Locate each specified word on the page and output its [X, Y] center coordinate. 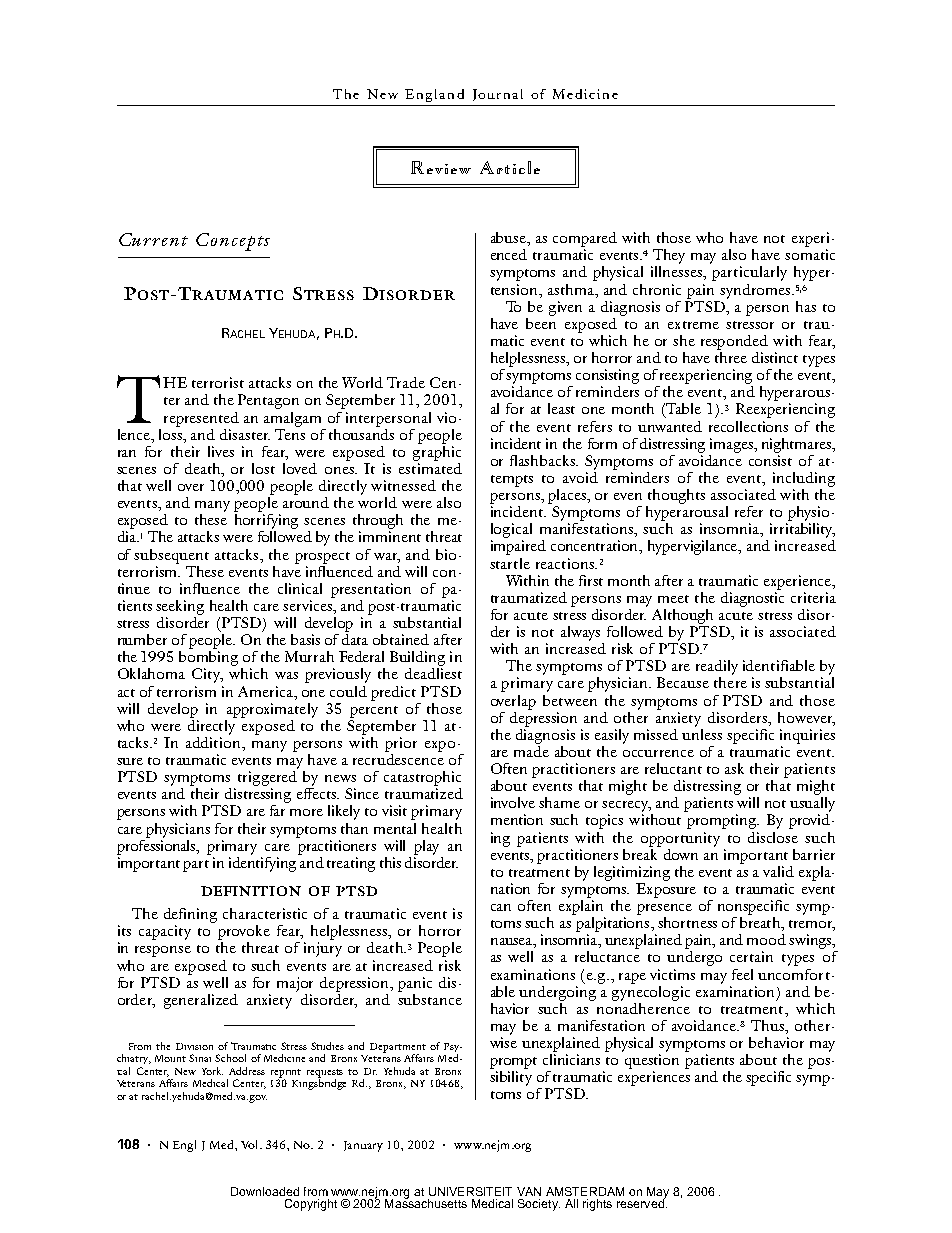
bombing [208, 660]
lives [221, 451]
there [730, 682]
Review [441, 167]
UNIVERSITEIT [470, 1191]
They [668, 258]
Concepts [233, 242]
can [501, 907]
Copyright [311, 1205]
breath [761, 924]
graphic [437, 452]
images [732, 445]
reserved [641, 1202]
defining [190, 915]
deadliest [433, 673]
